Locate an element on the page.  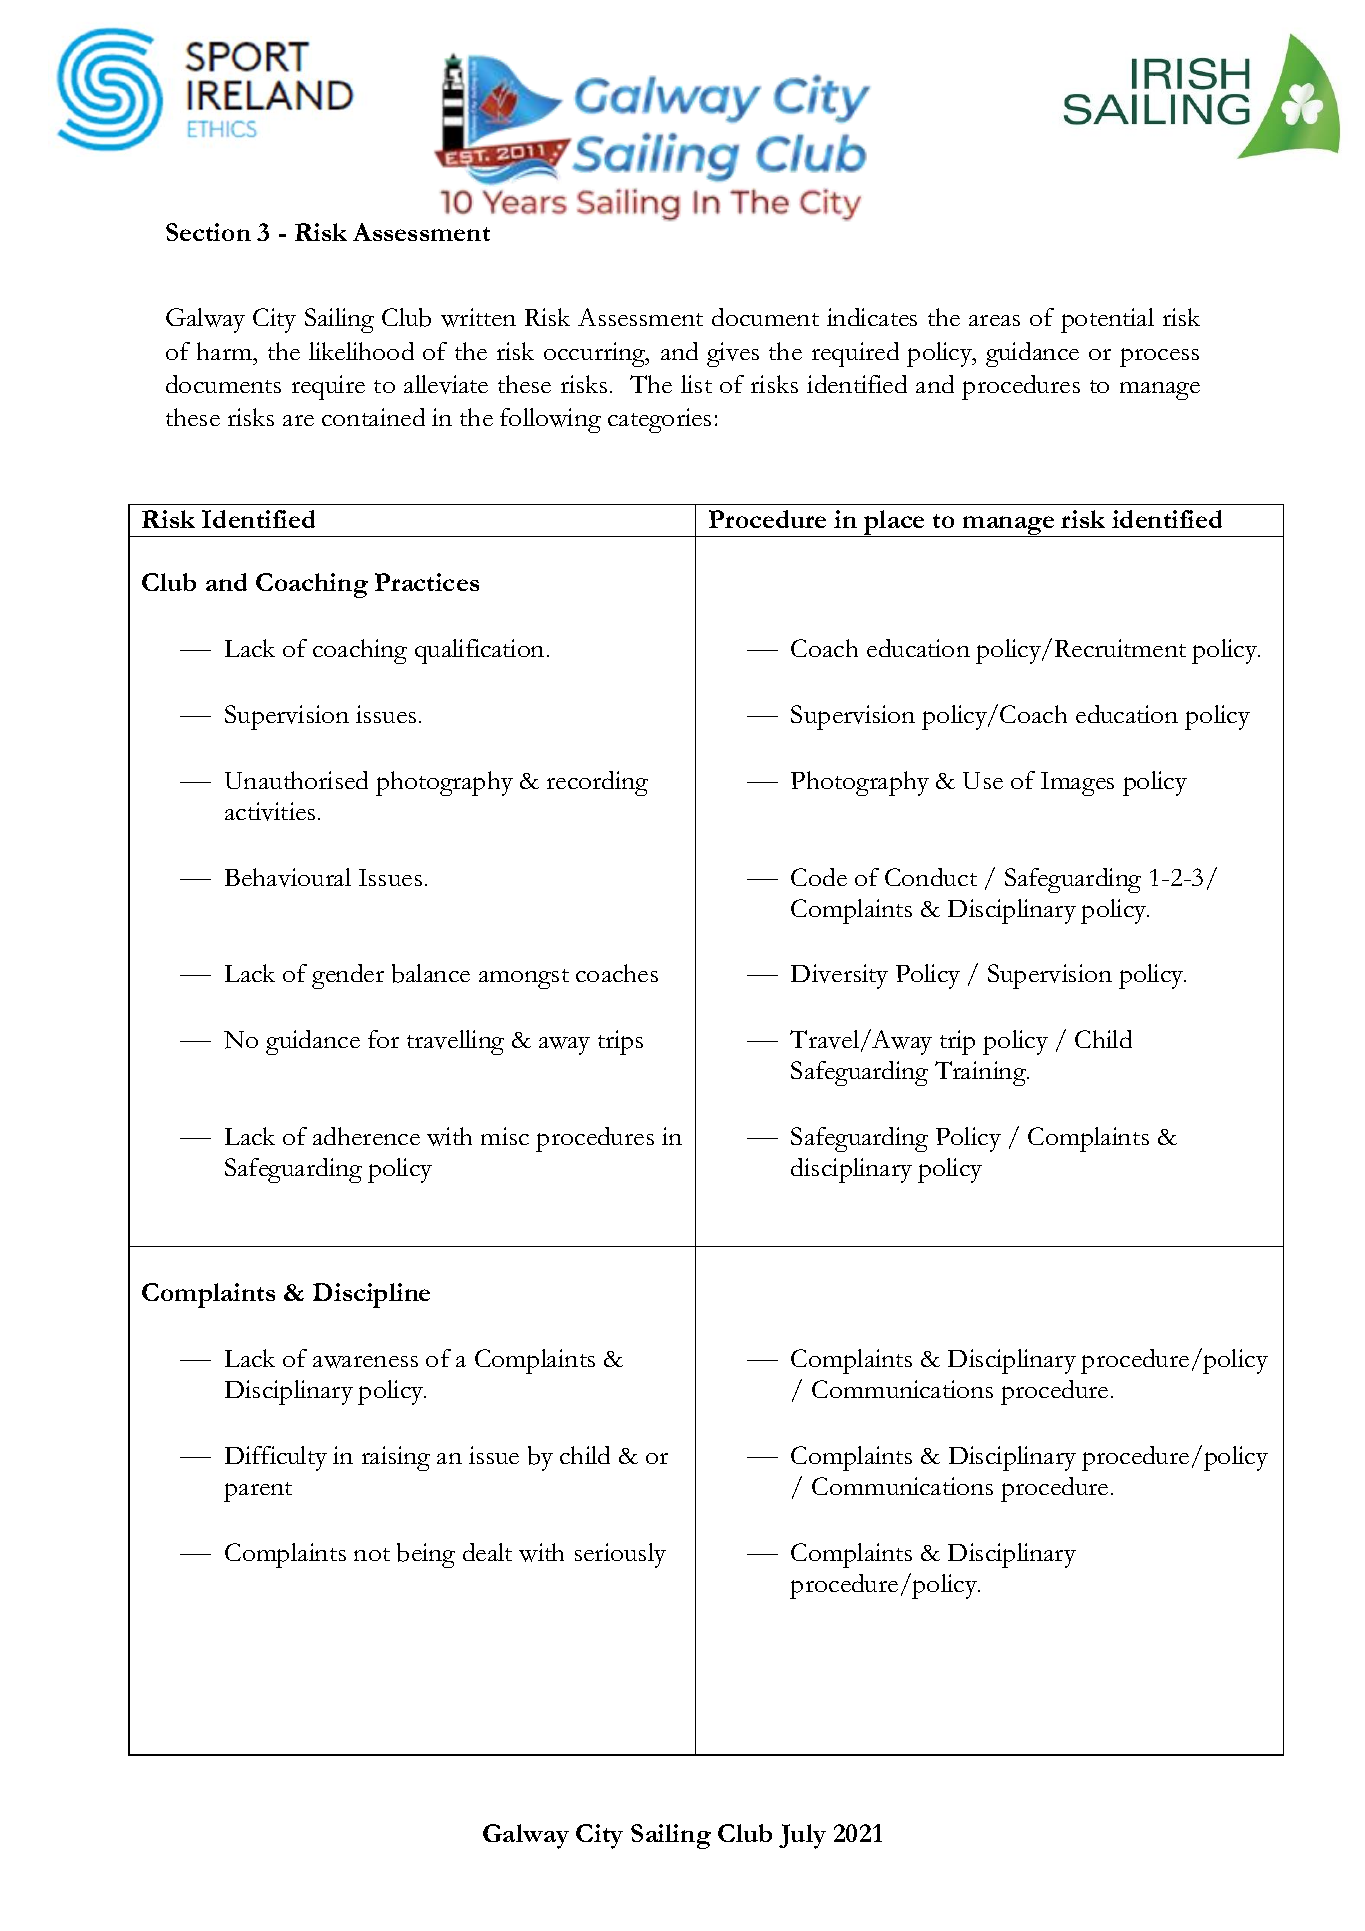
likelihood is located at coordinates (361, 351).
